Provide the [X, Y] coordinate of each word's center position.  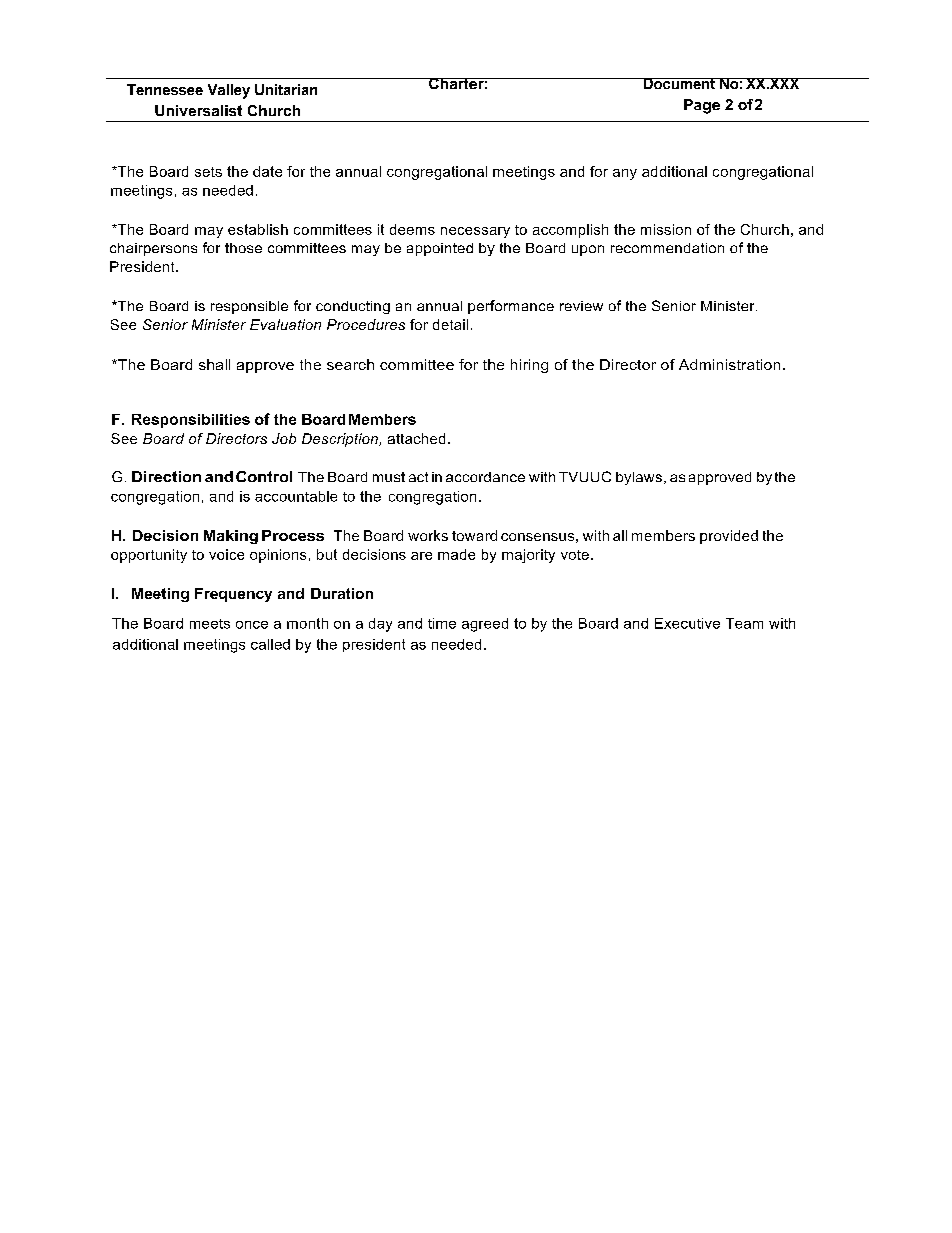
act [418, 477]
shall [214, 364]
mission [666, 229]
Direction [166, 476]
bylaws [639, 478]
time [442, 623]
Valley [229, 91]
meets [210, 624]
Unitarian [286, 89]
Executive [687, 623]
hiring [529, 366]
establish [258, 229]
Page [702, 106]
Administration [729, 364]
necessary [475, 232]
